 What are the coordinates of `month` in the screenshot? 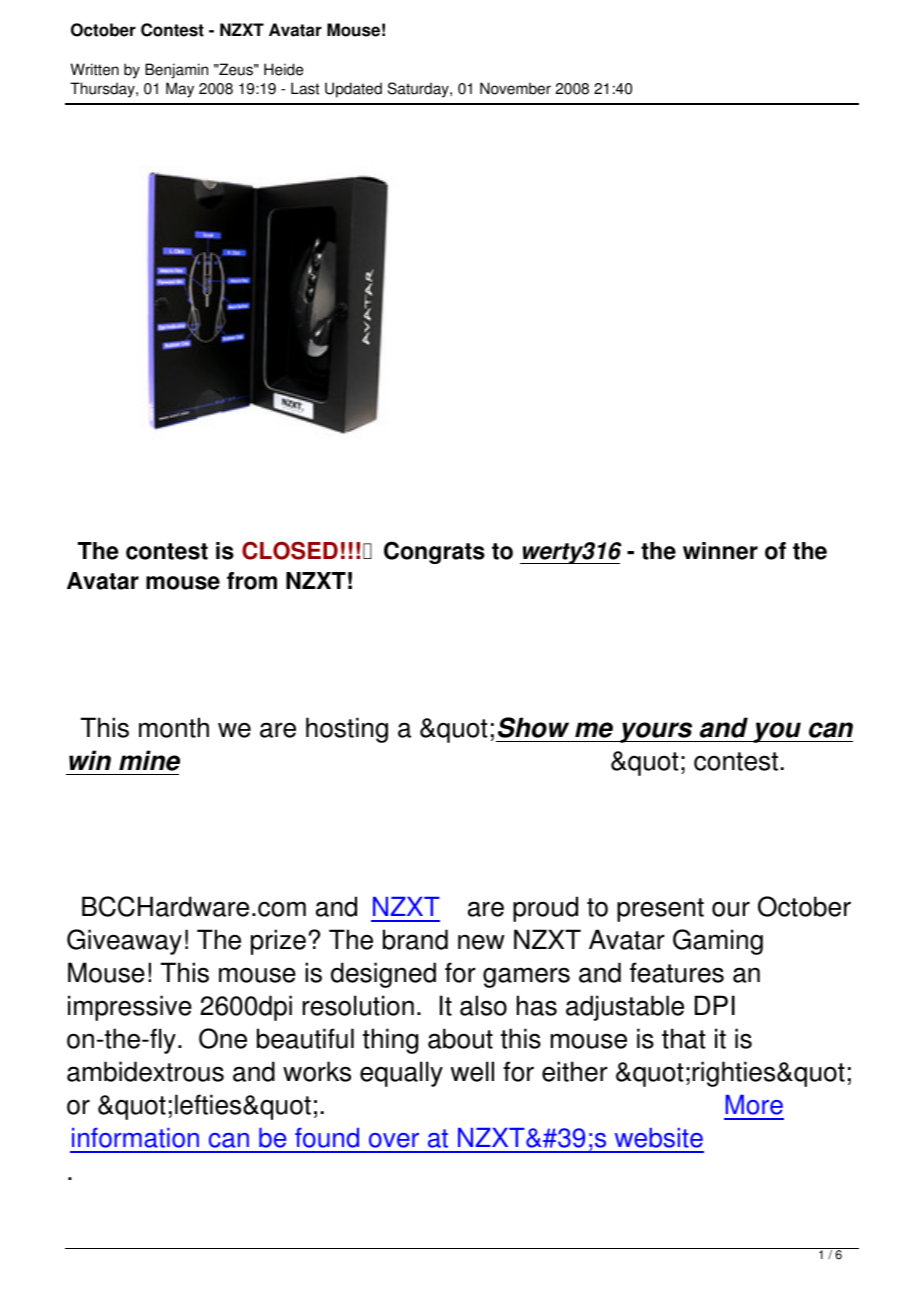 It's located at (174, 727).
